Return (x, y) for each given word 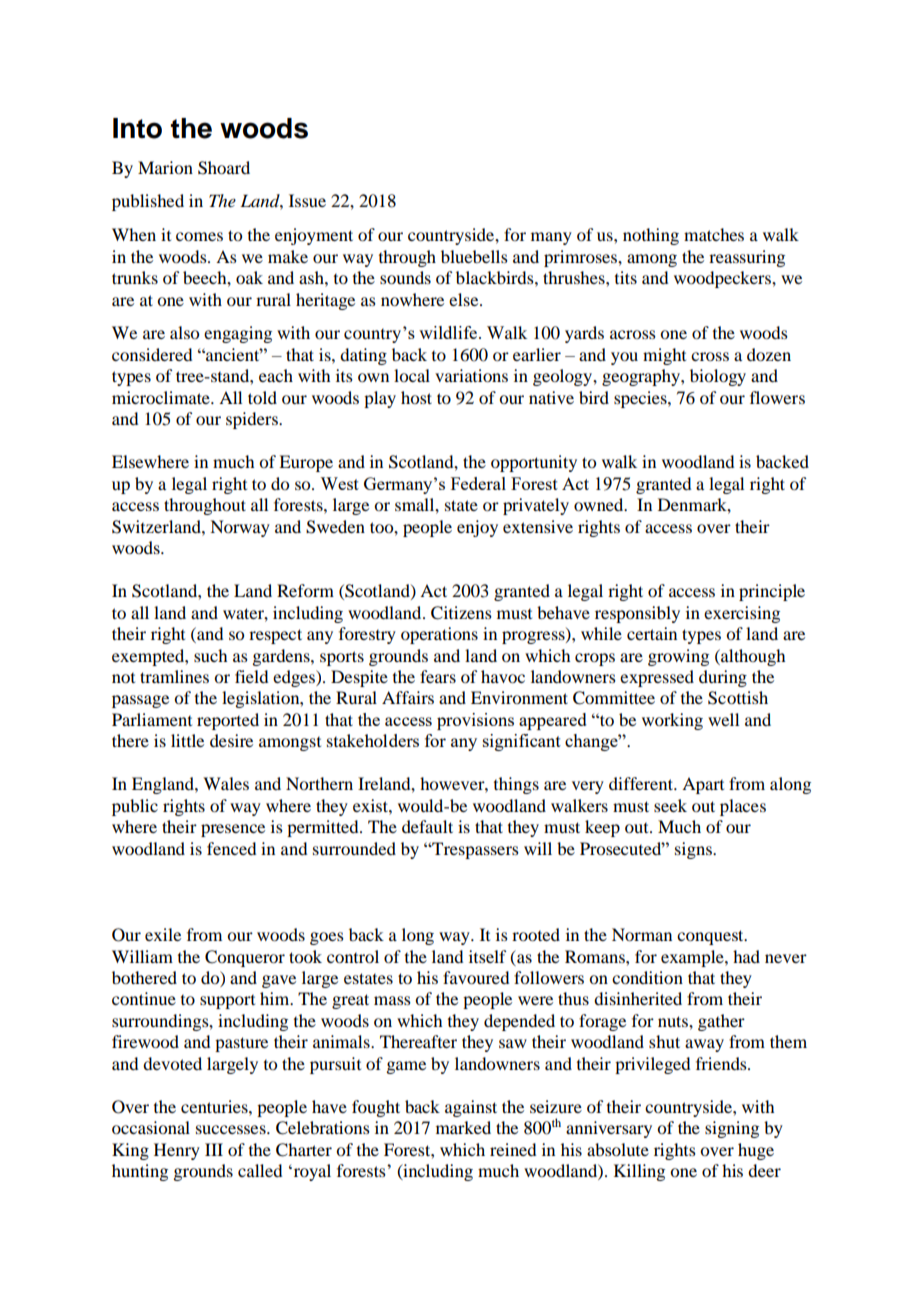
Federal (478, 483)
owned (600, 504)
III (214, 1149)
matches (714, 234)
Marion (165, 167)
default (427, 826)
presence (233, 830)
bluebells (474, 256)
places (743, 807)
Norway (240, 528)
